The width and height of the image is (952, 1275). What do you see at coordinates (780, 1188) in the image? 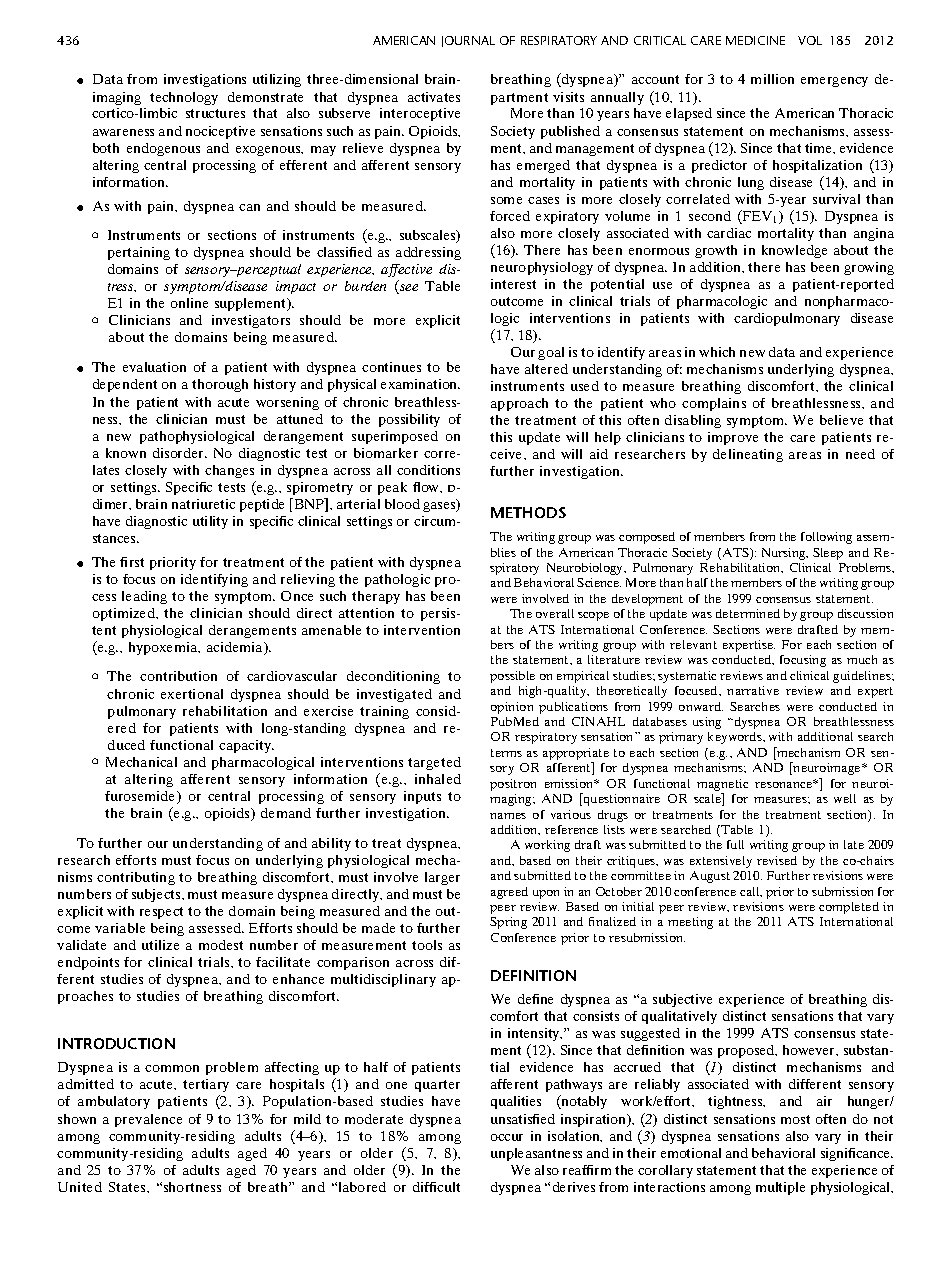
I see `multiple` at bounding box center [780, 1188].
